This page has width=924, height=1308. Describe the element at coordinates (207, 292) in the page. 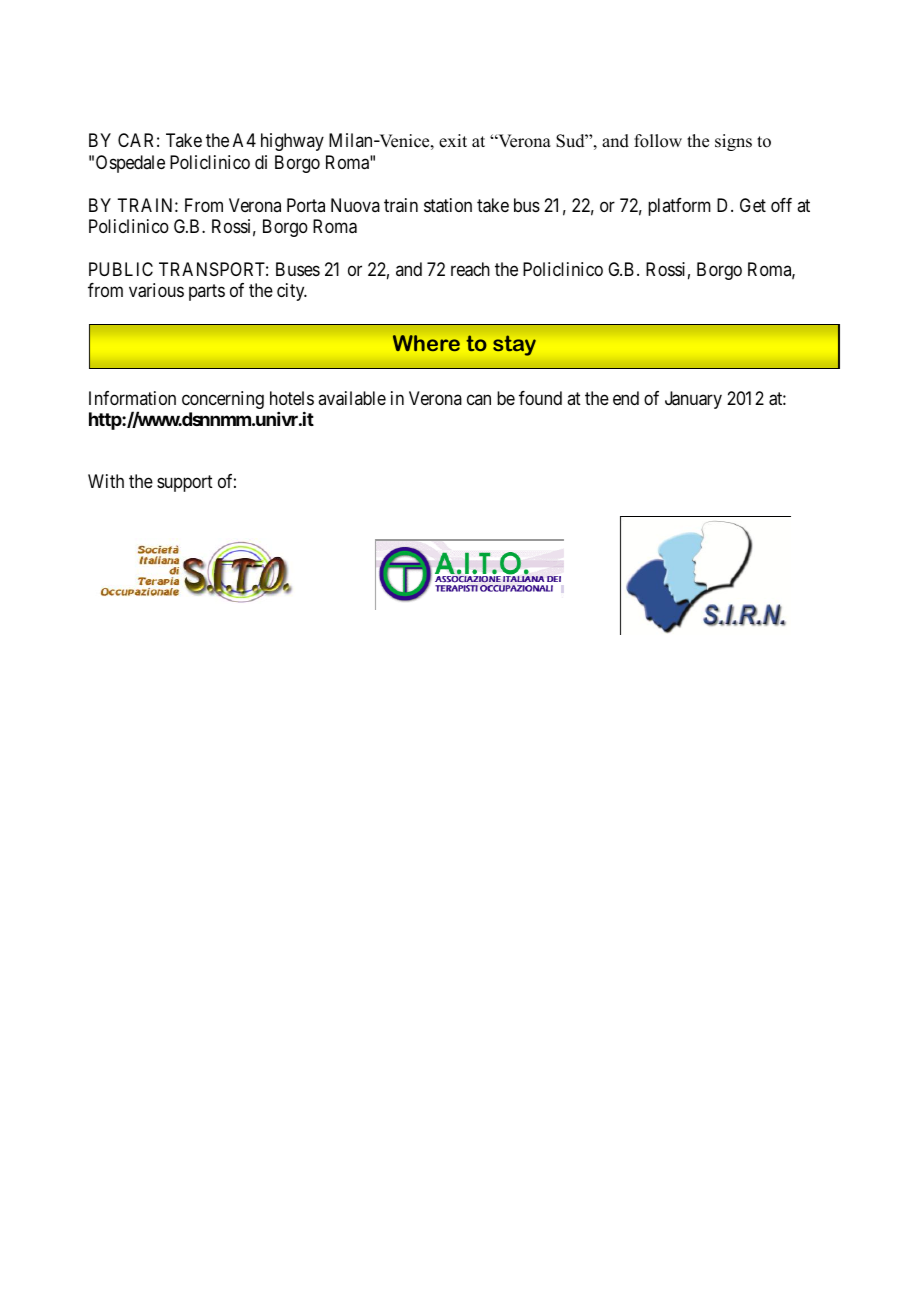

I see `parts` at that location.
